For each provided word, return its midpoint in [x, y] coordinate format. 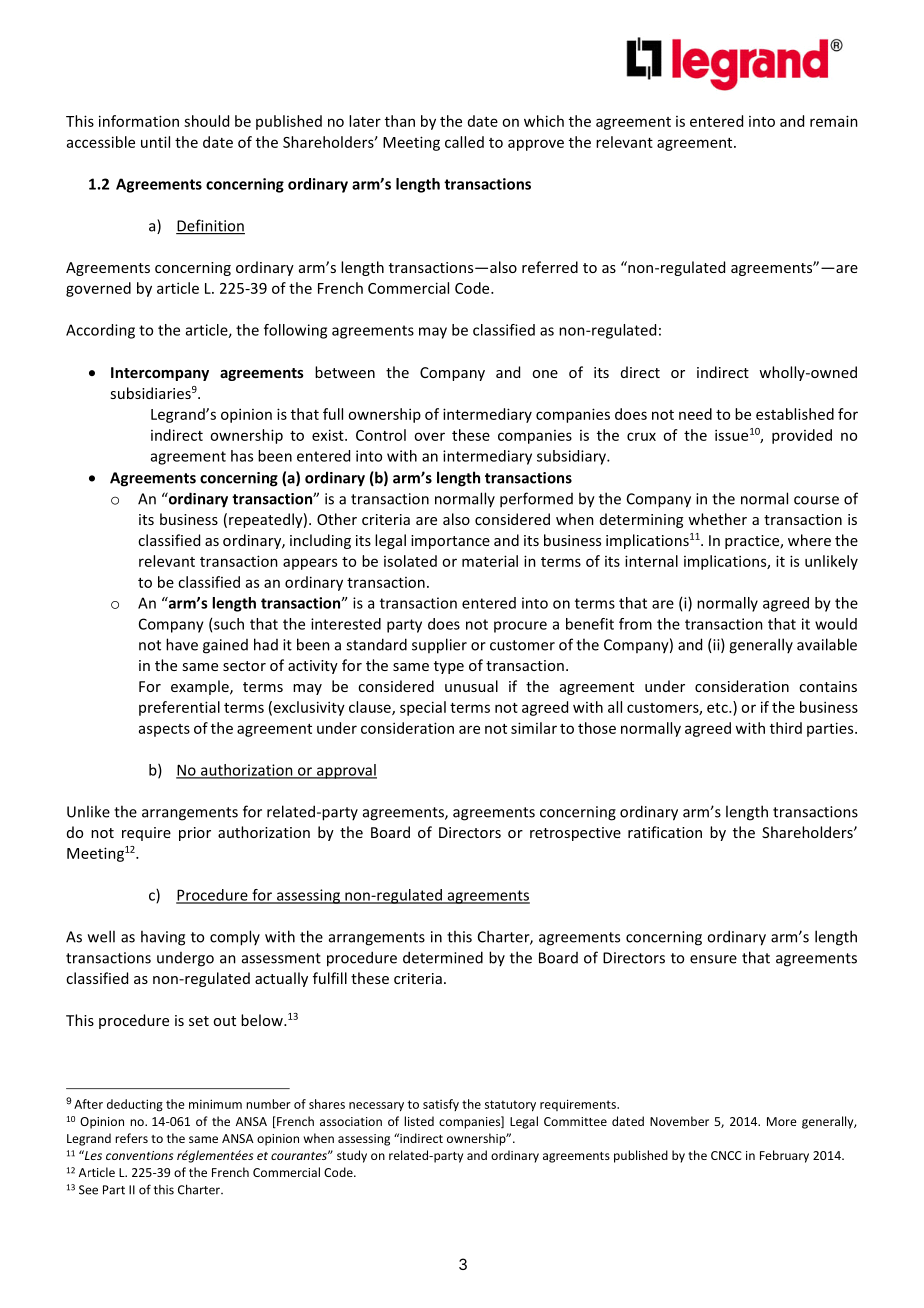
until [155, 142]
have [182, 644]
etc [718, 708]
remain [834, 121]
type [449, 667]
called [464, 142]
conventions [139, 1155]
